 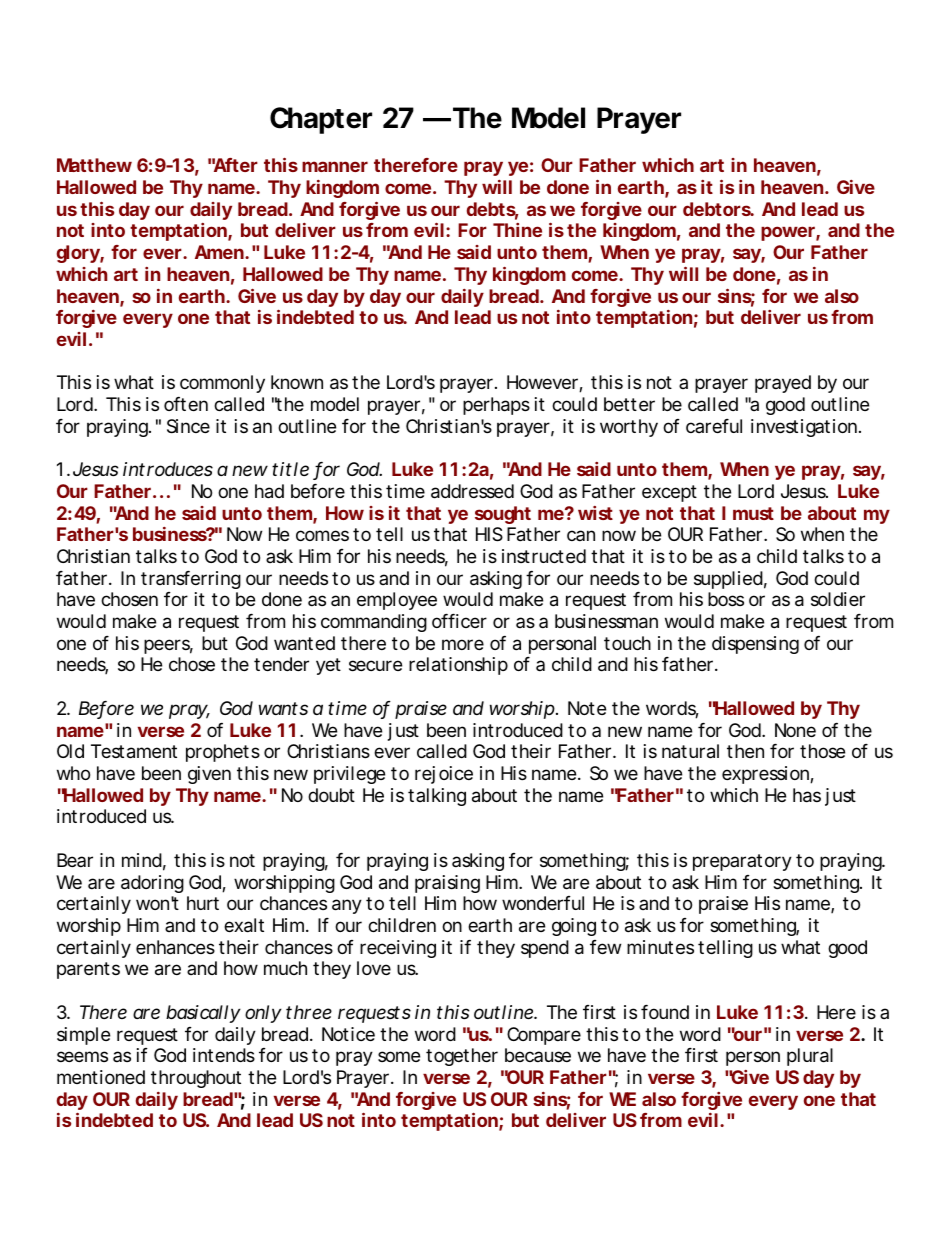 I want to click on boss, so click(x=726, y=599).
